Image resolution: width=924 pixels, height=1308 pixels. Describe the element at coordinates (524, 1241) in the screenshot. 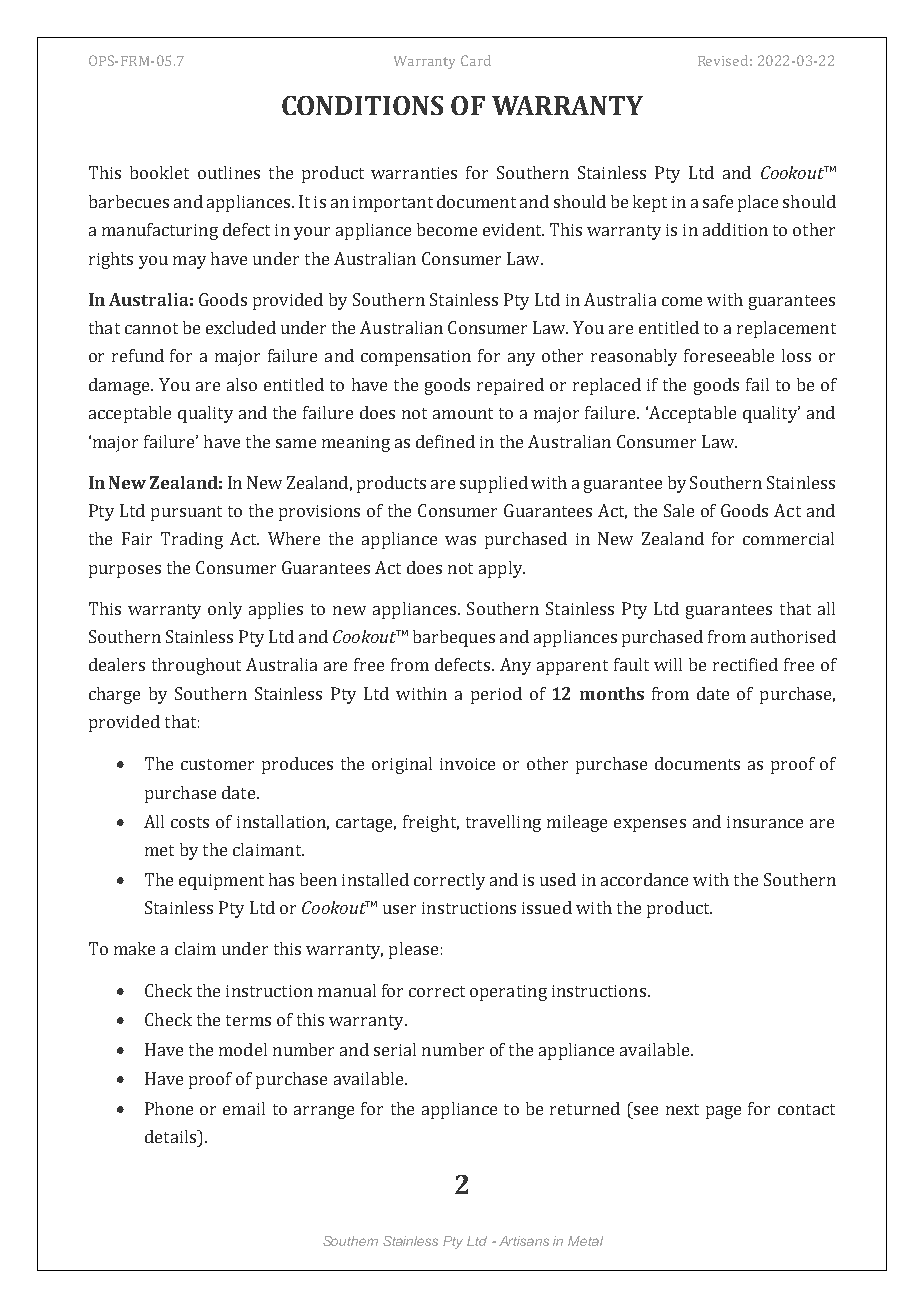

I see `Artisans` at that location.
